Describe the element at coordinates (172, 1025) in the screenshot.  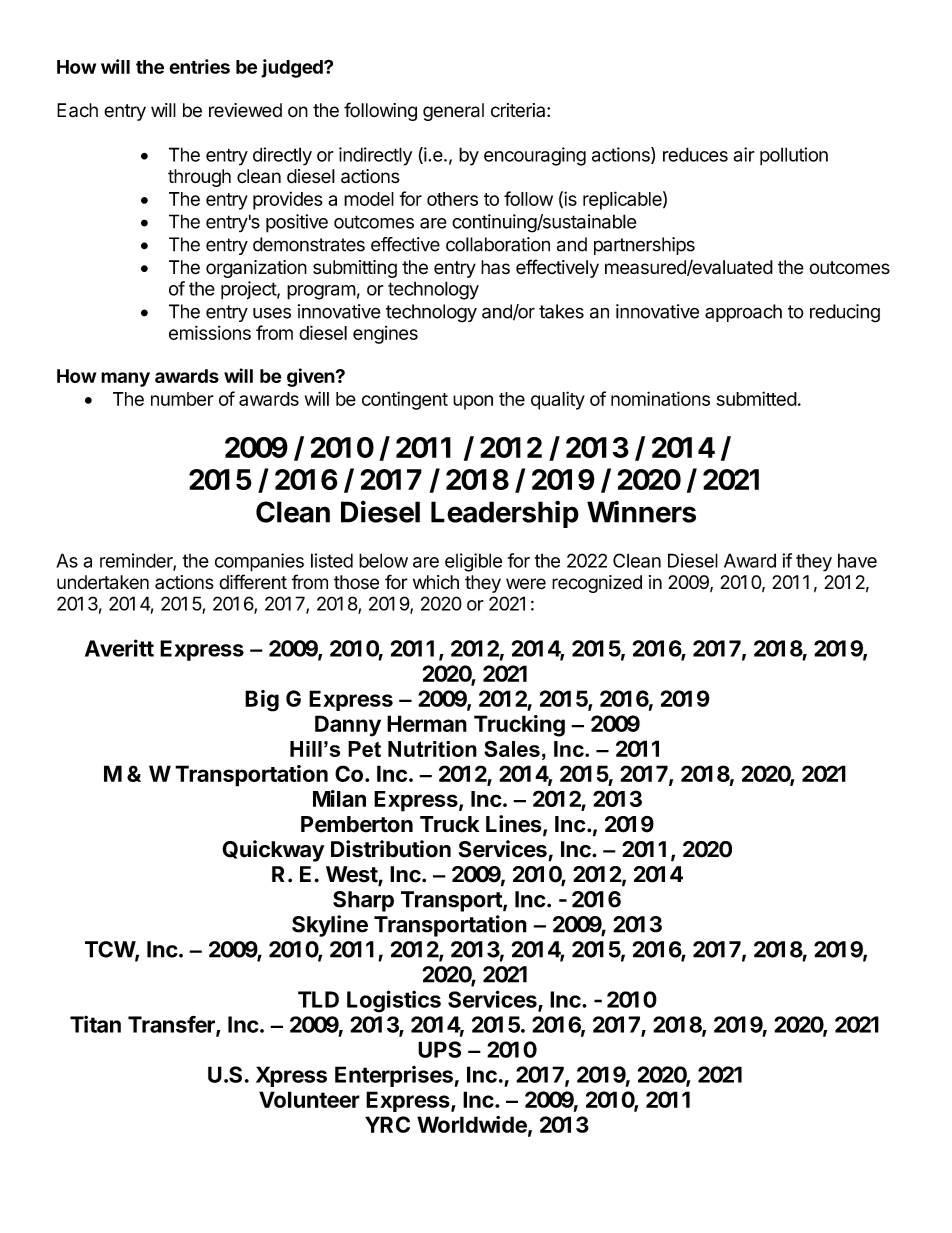
I see `Transfer` at that location.
